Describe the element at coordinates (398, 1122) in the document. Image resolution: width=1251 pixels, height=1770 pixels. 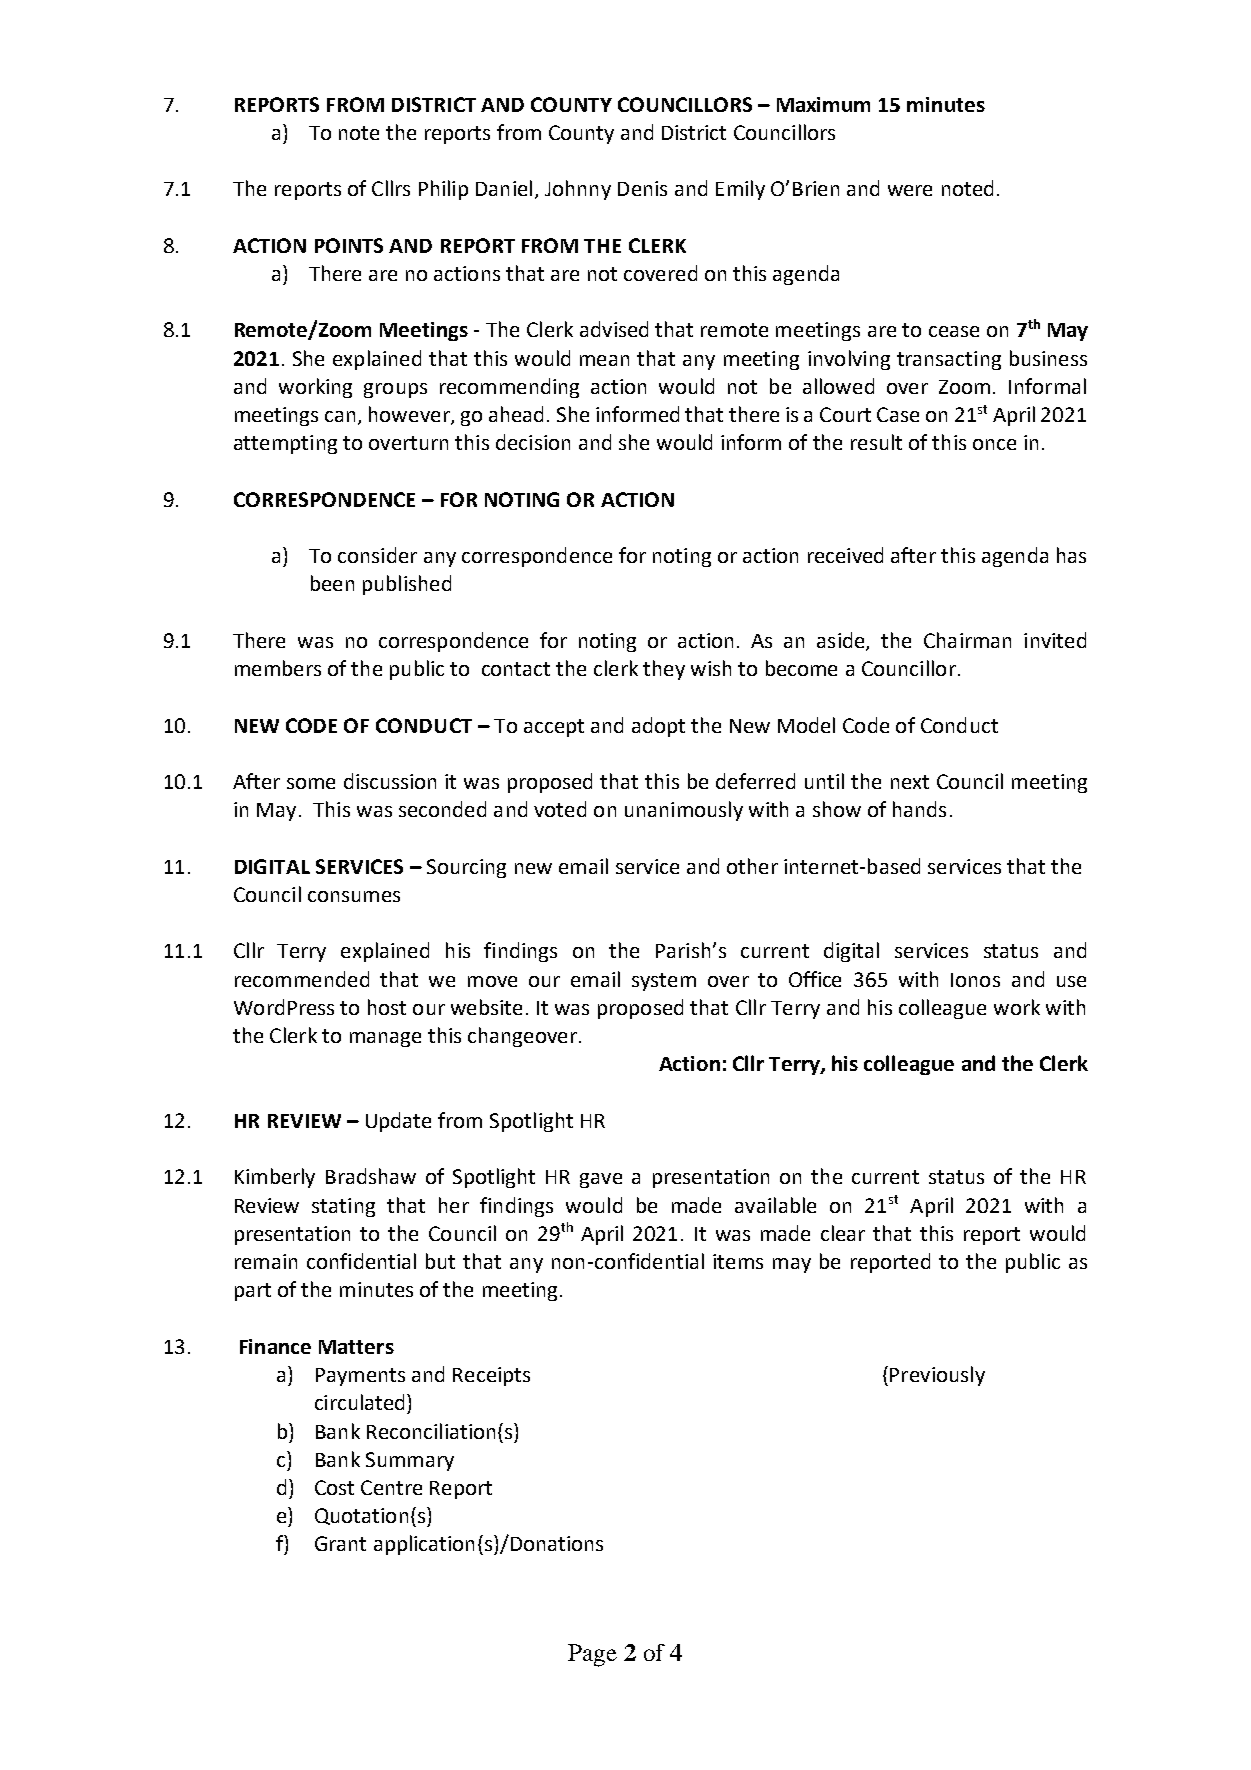
I see `Update` at that location.
